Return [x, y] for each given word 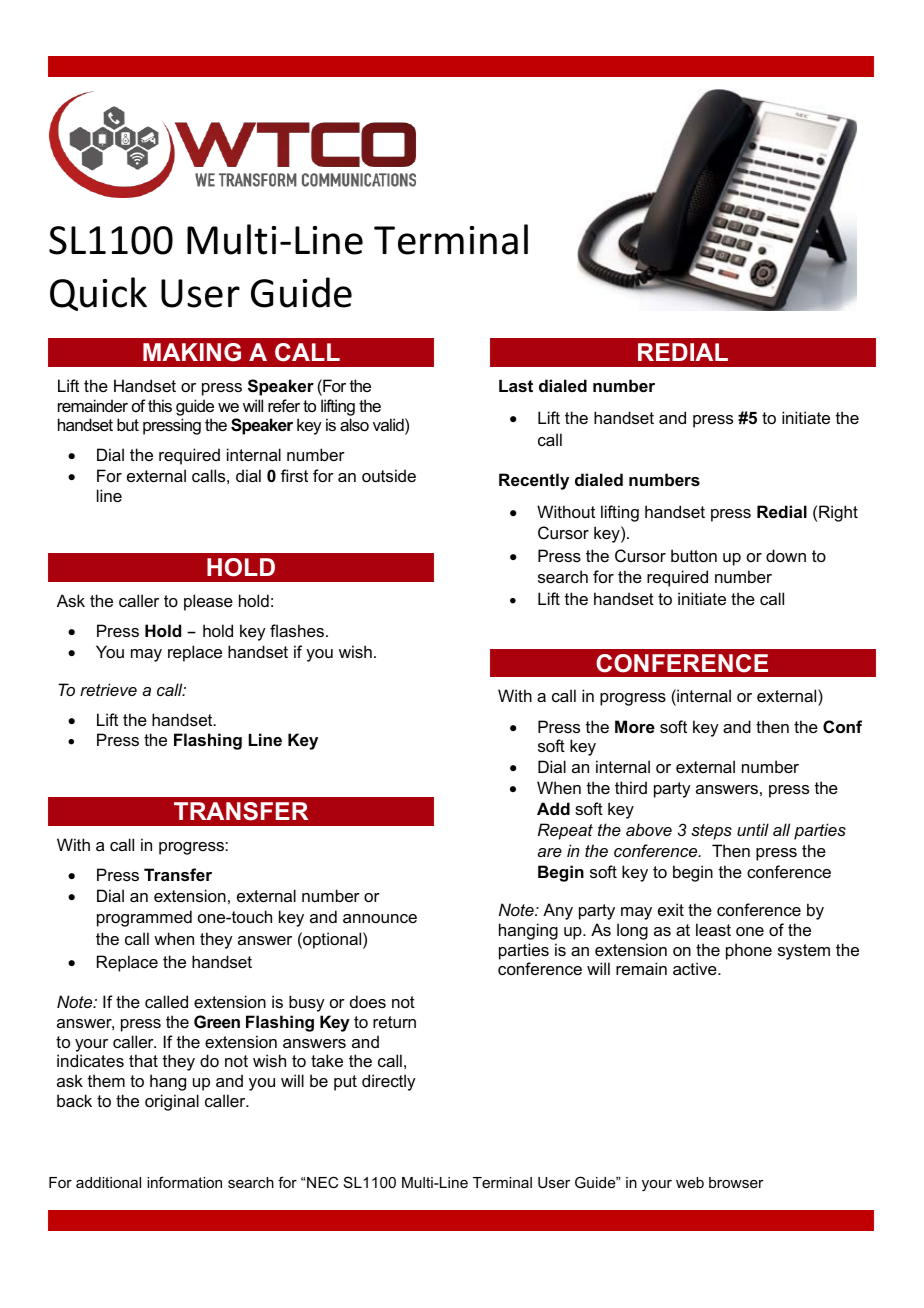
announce [380, 918]
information [184, 1182]
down [786, 555]
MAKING [192, 352]
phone [749, 951]
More [635, 726]
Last [516, 386]
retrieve [108, 689]
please [208, 602]
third [631, 787]
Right [838, 513]
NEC [322, 1182]
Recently [534, 481]
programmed [144, 918]
